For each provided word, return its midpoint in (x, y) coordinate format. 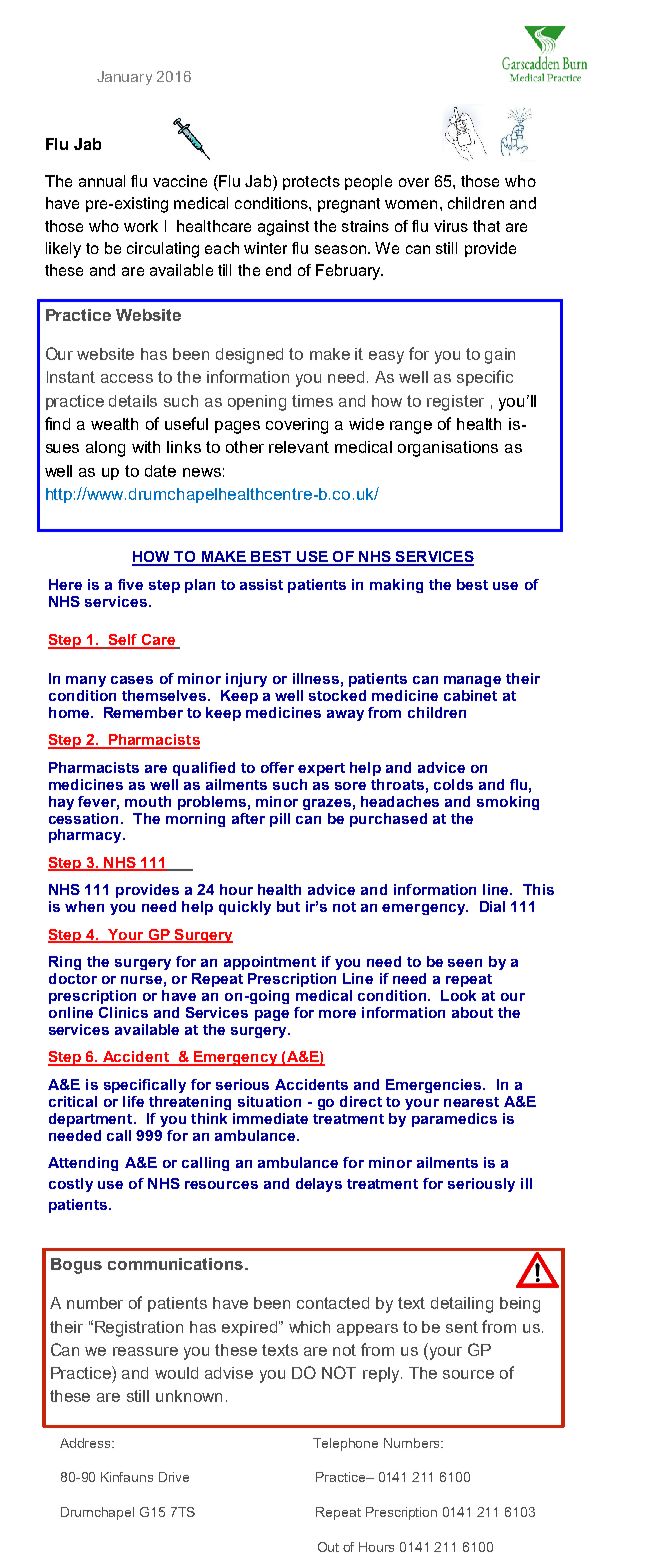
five (130, 584)
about (472, 1012)
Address (87, 1443)
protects (311, 183)
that (486, 226)
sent (462, 1327)
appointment (270, 963)
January (124, 78)
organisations (448, 449)
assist (261, 584)
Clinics (123, 1012)
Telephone (345, 1444)
